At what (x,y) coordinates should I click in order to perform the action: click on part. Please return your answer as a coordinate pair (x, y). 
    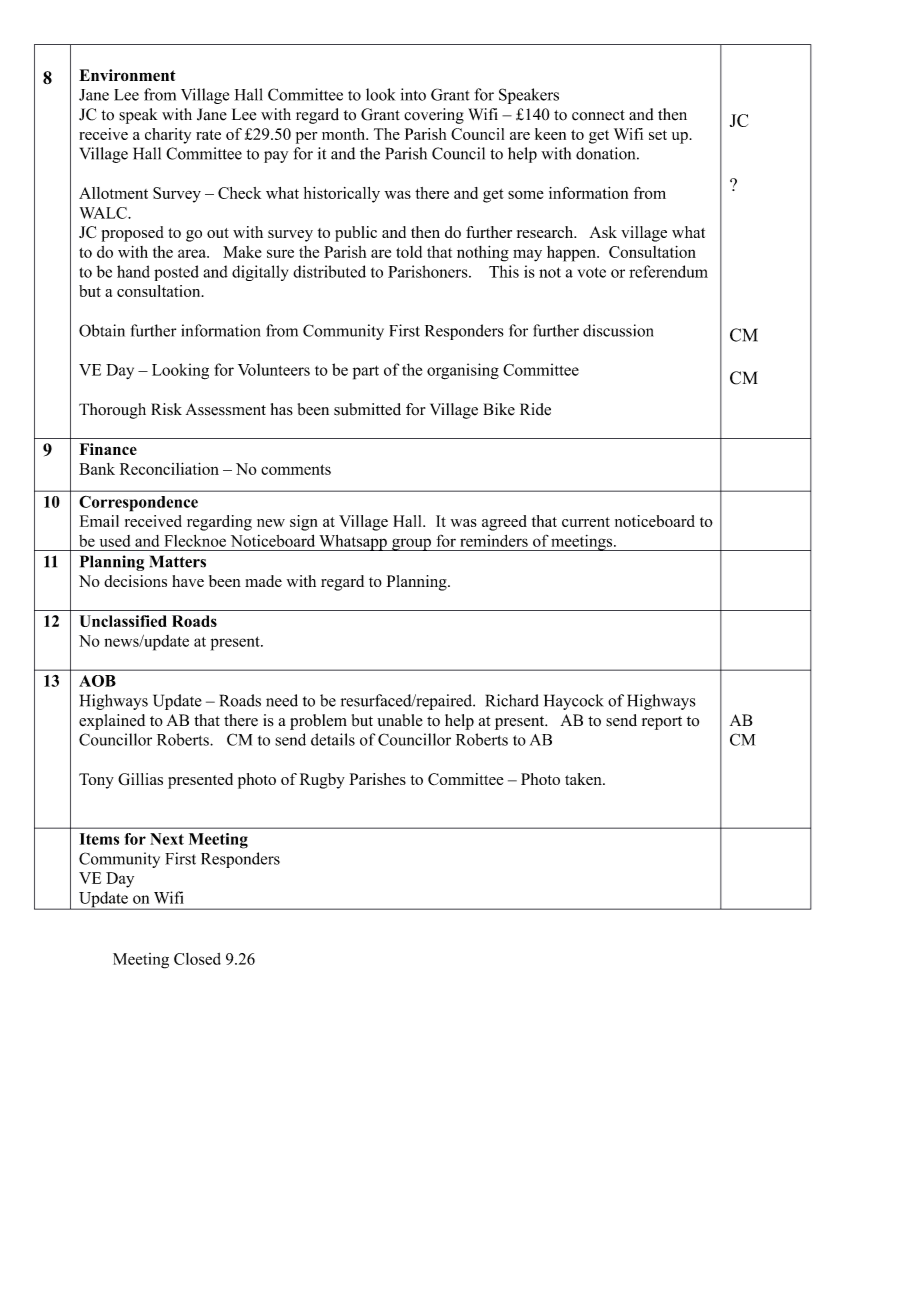
    Looking at the image, I should click on (366, 372).
